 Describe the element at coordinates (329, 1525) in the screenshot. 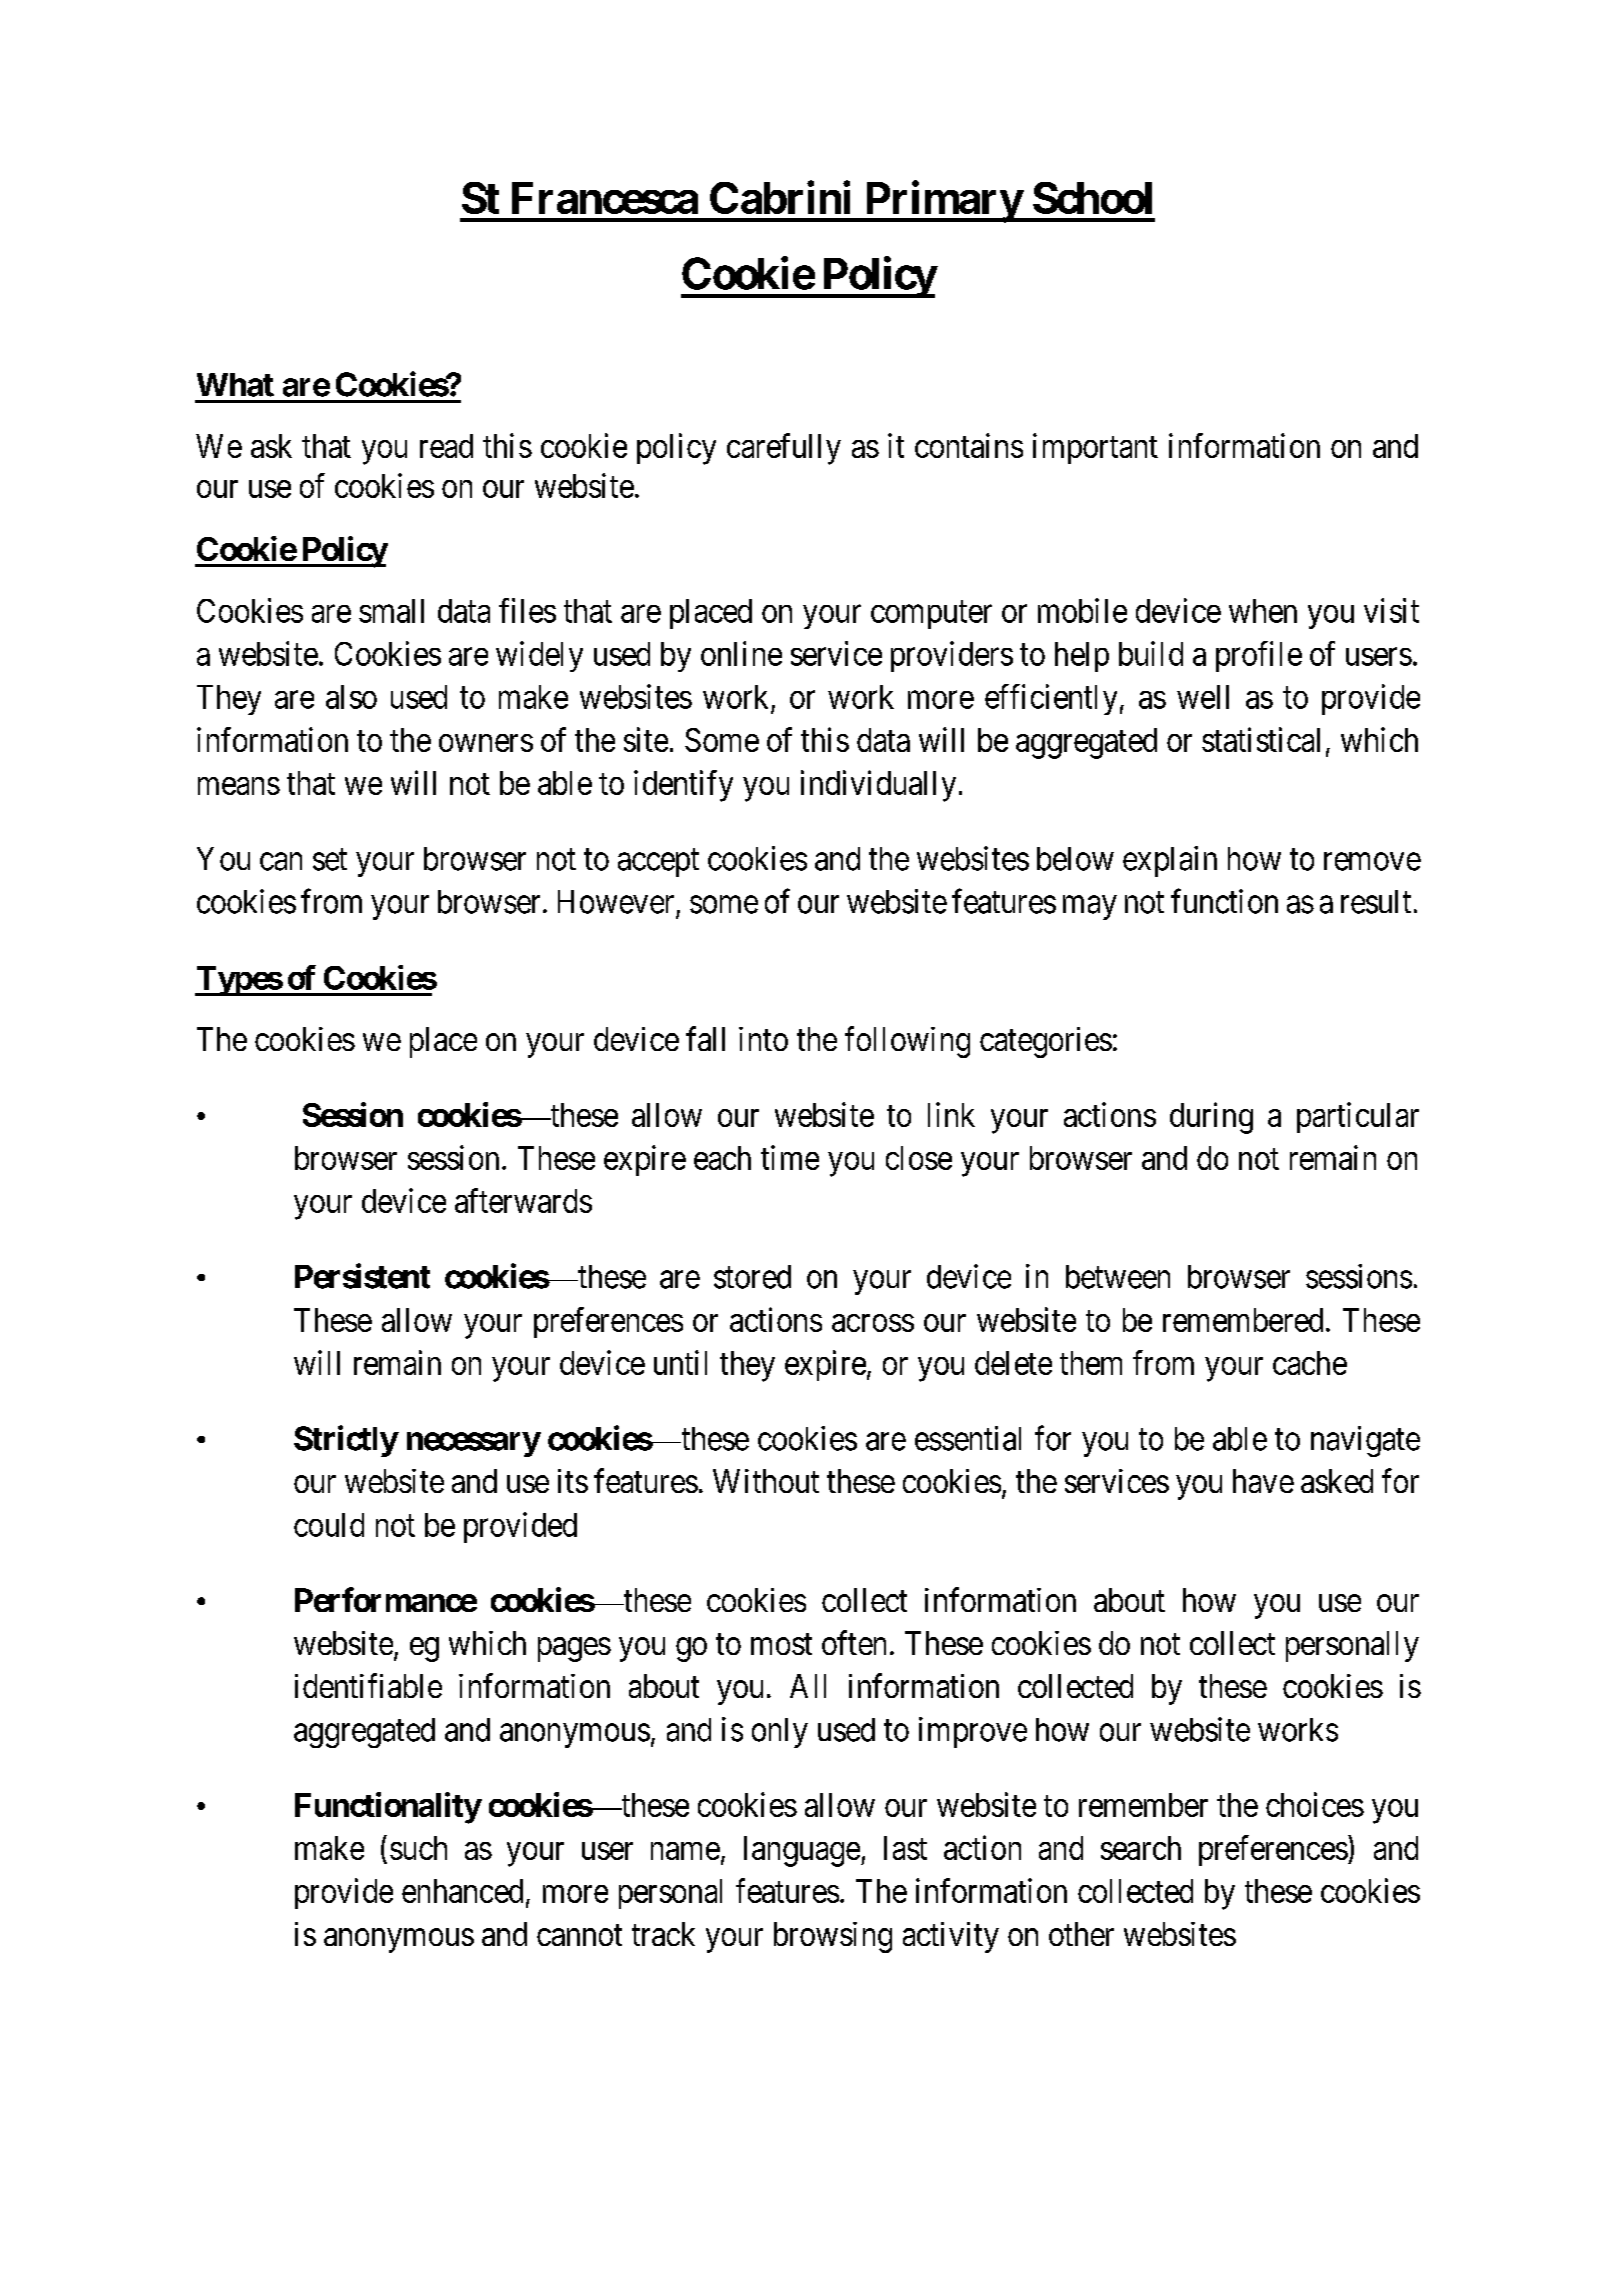

I see `could` at that location.
